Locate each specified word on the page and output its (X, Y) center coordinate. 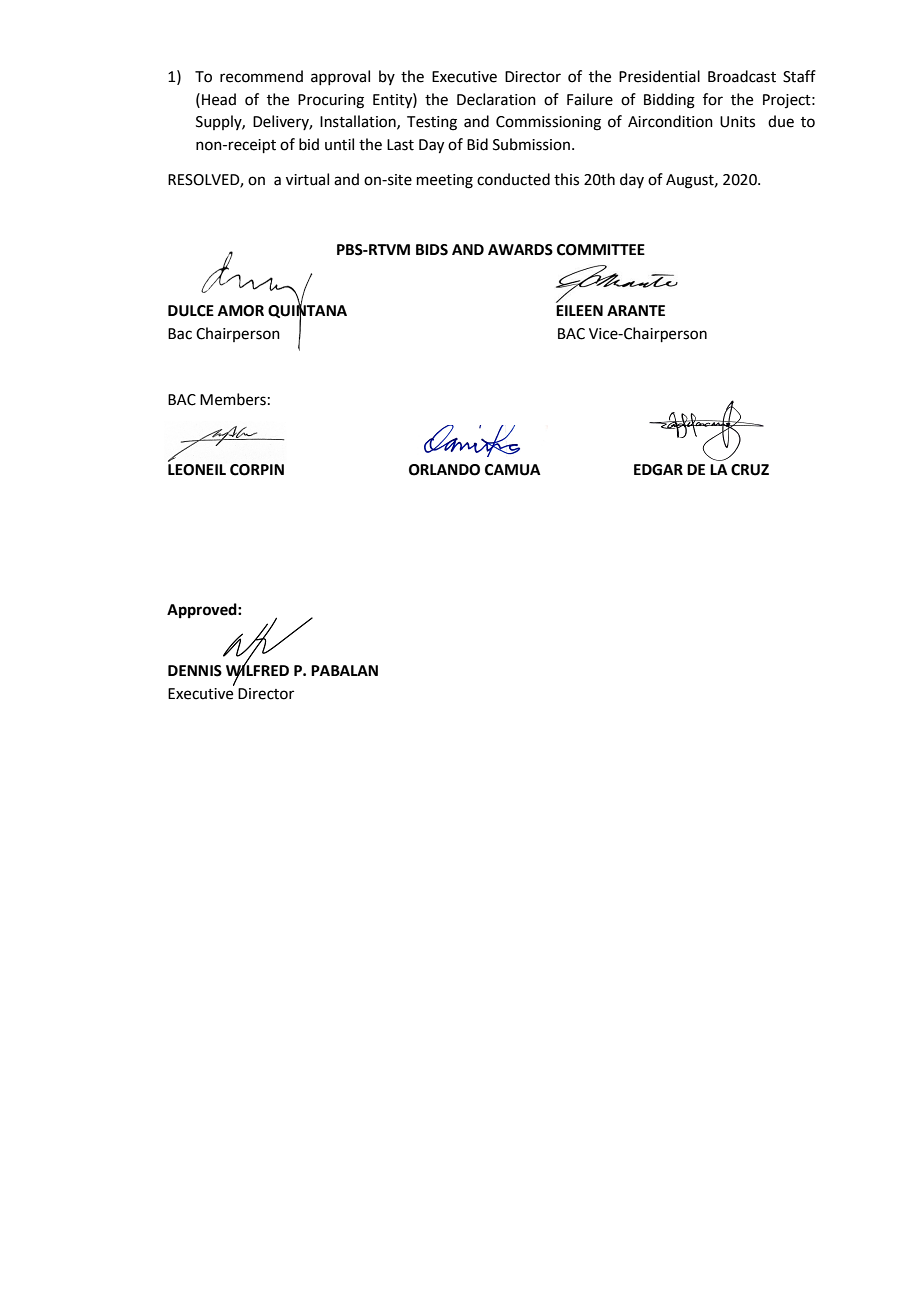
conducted (513, 179)
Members (233, 399)
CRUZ (750, 470)
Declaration (496, 99)
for (713, 99)
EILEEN (579, 310)
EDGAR (658, 470)
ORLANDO (444, 470)
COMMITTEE (601, 250)
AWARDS (520, 250)
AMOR (241, 311)
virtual (307, 179)
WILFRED (257, 671)
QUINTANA (307, 312)
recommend (261, 76)
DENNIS (195, 671)
